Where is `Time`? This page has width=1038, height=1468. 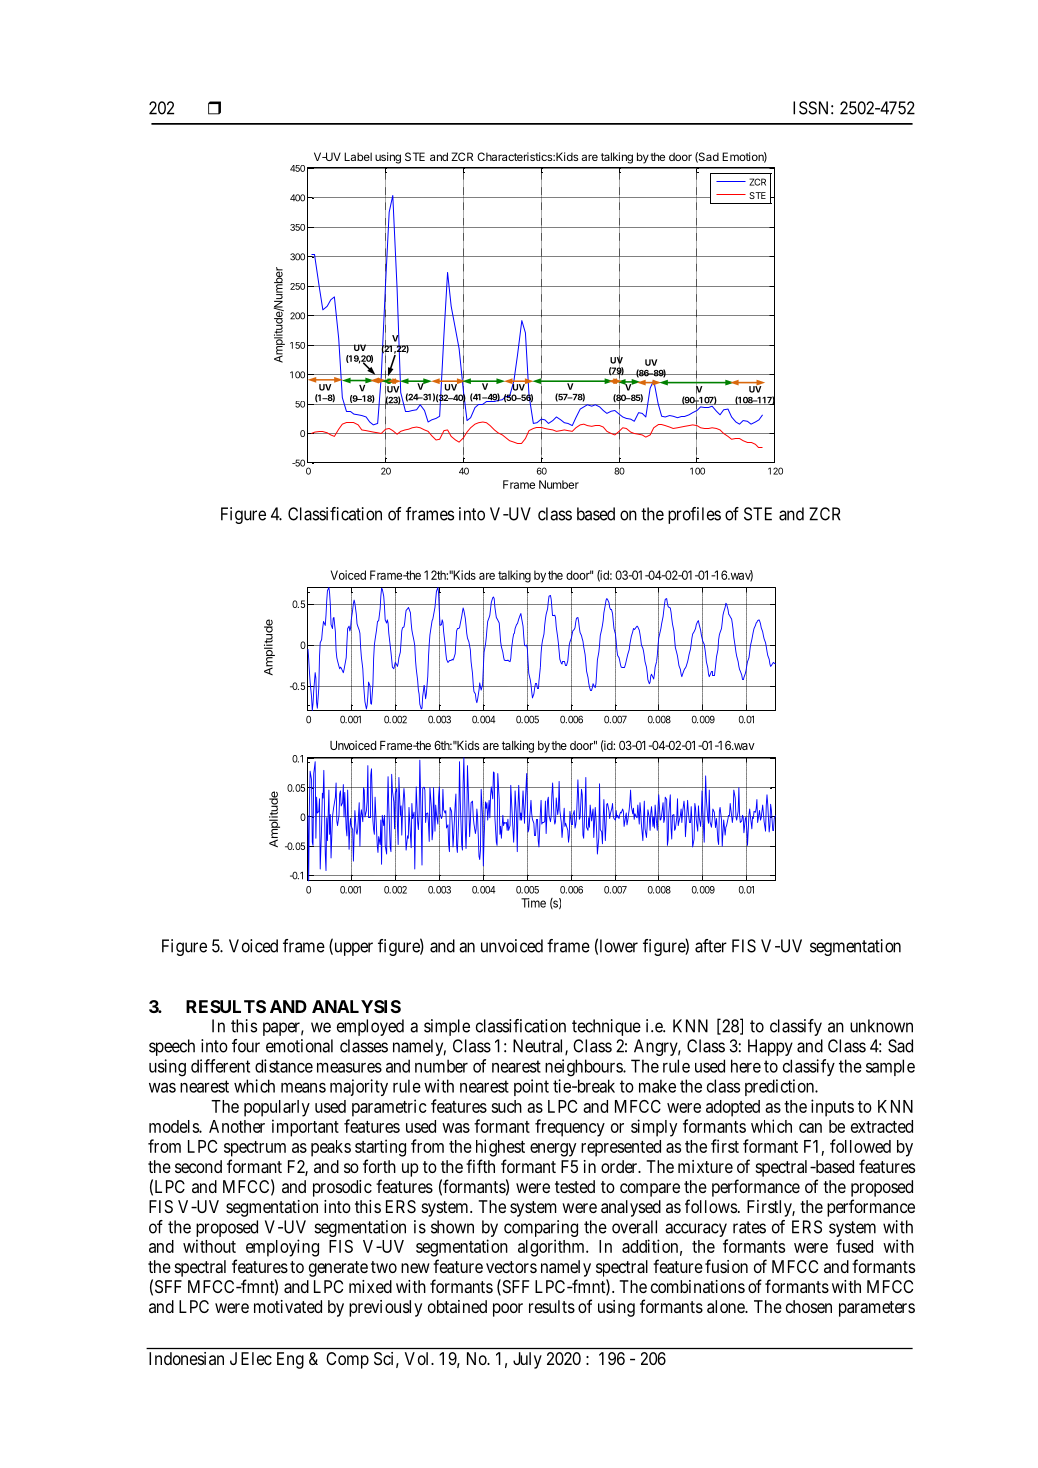
Time is located at coordinates (533, 903).
